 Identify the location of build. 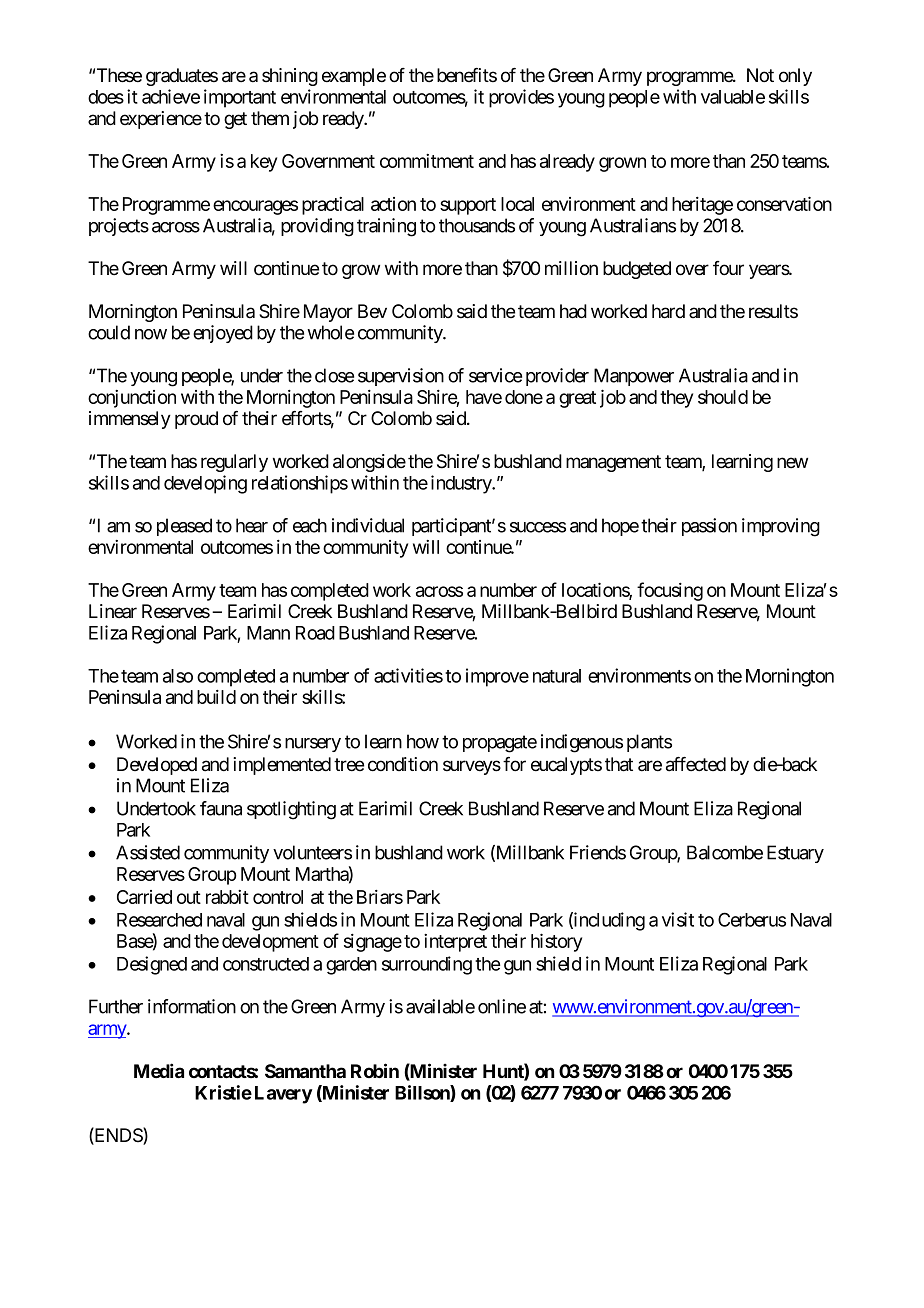
(216, 697).
